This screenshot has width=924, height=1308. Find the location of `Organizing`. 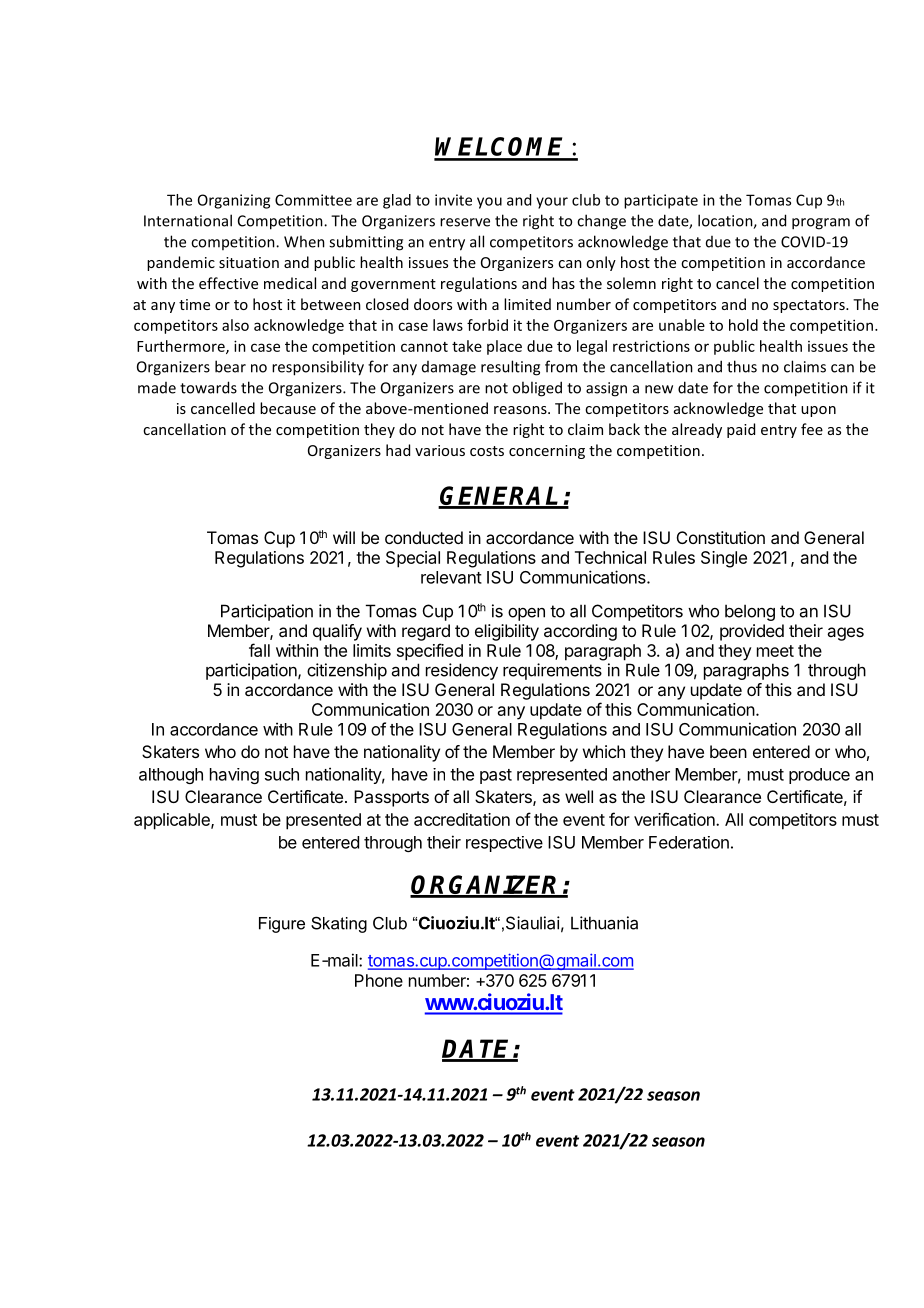

Organizing is located at coordinates (234, 201).
